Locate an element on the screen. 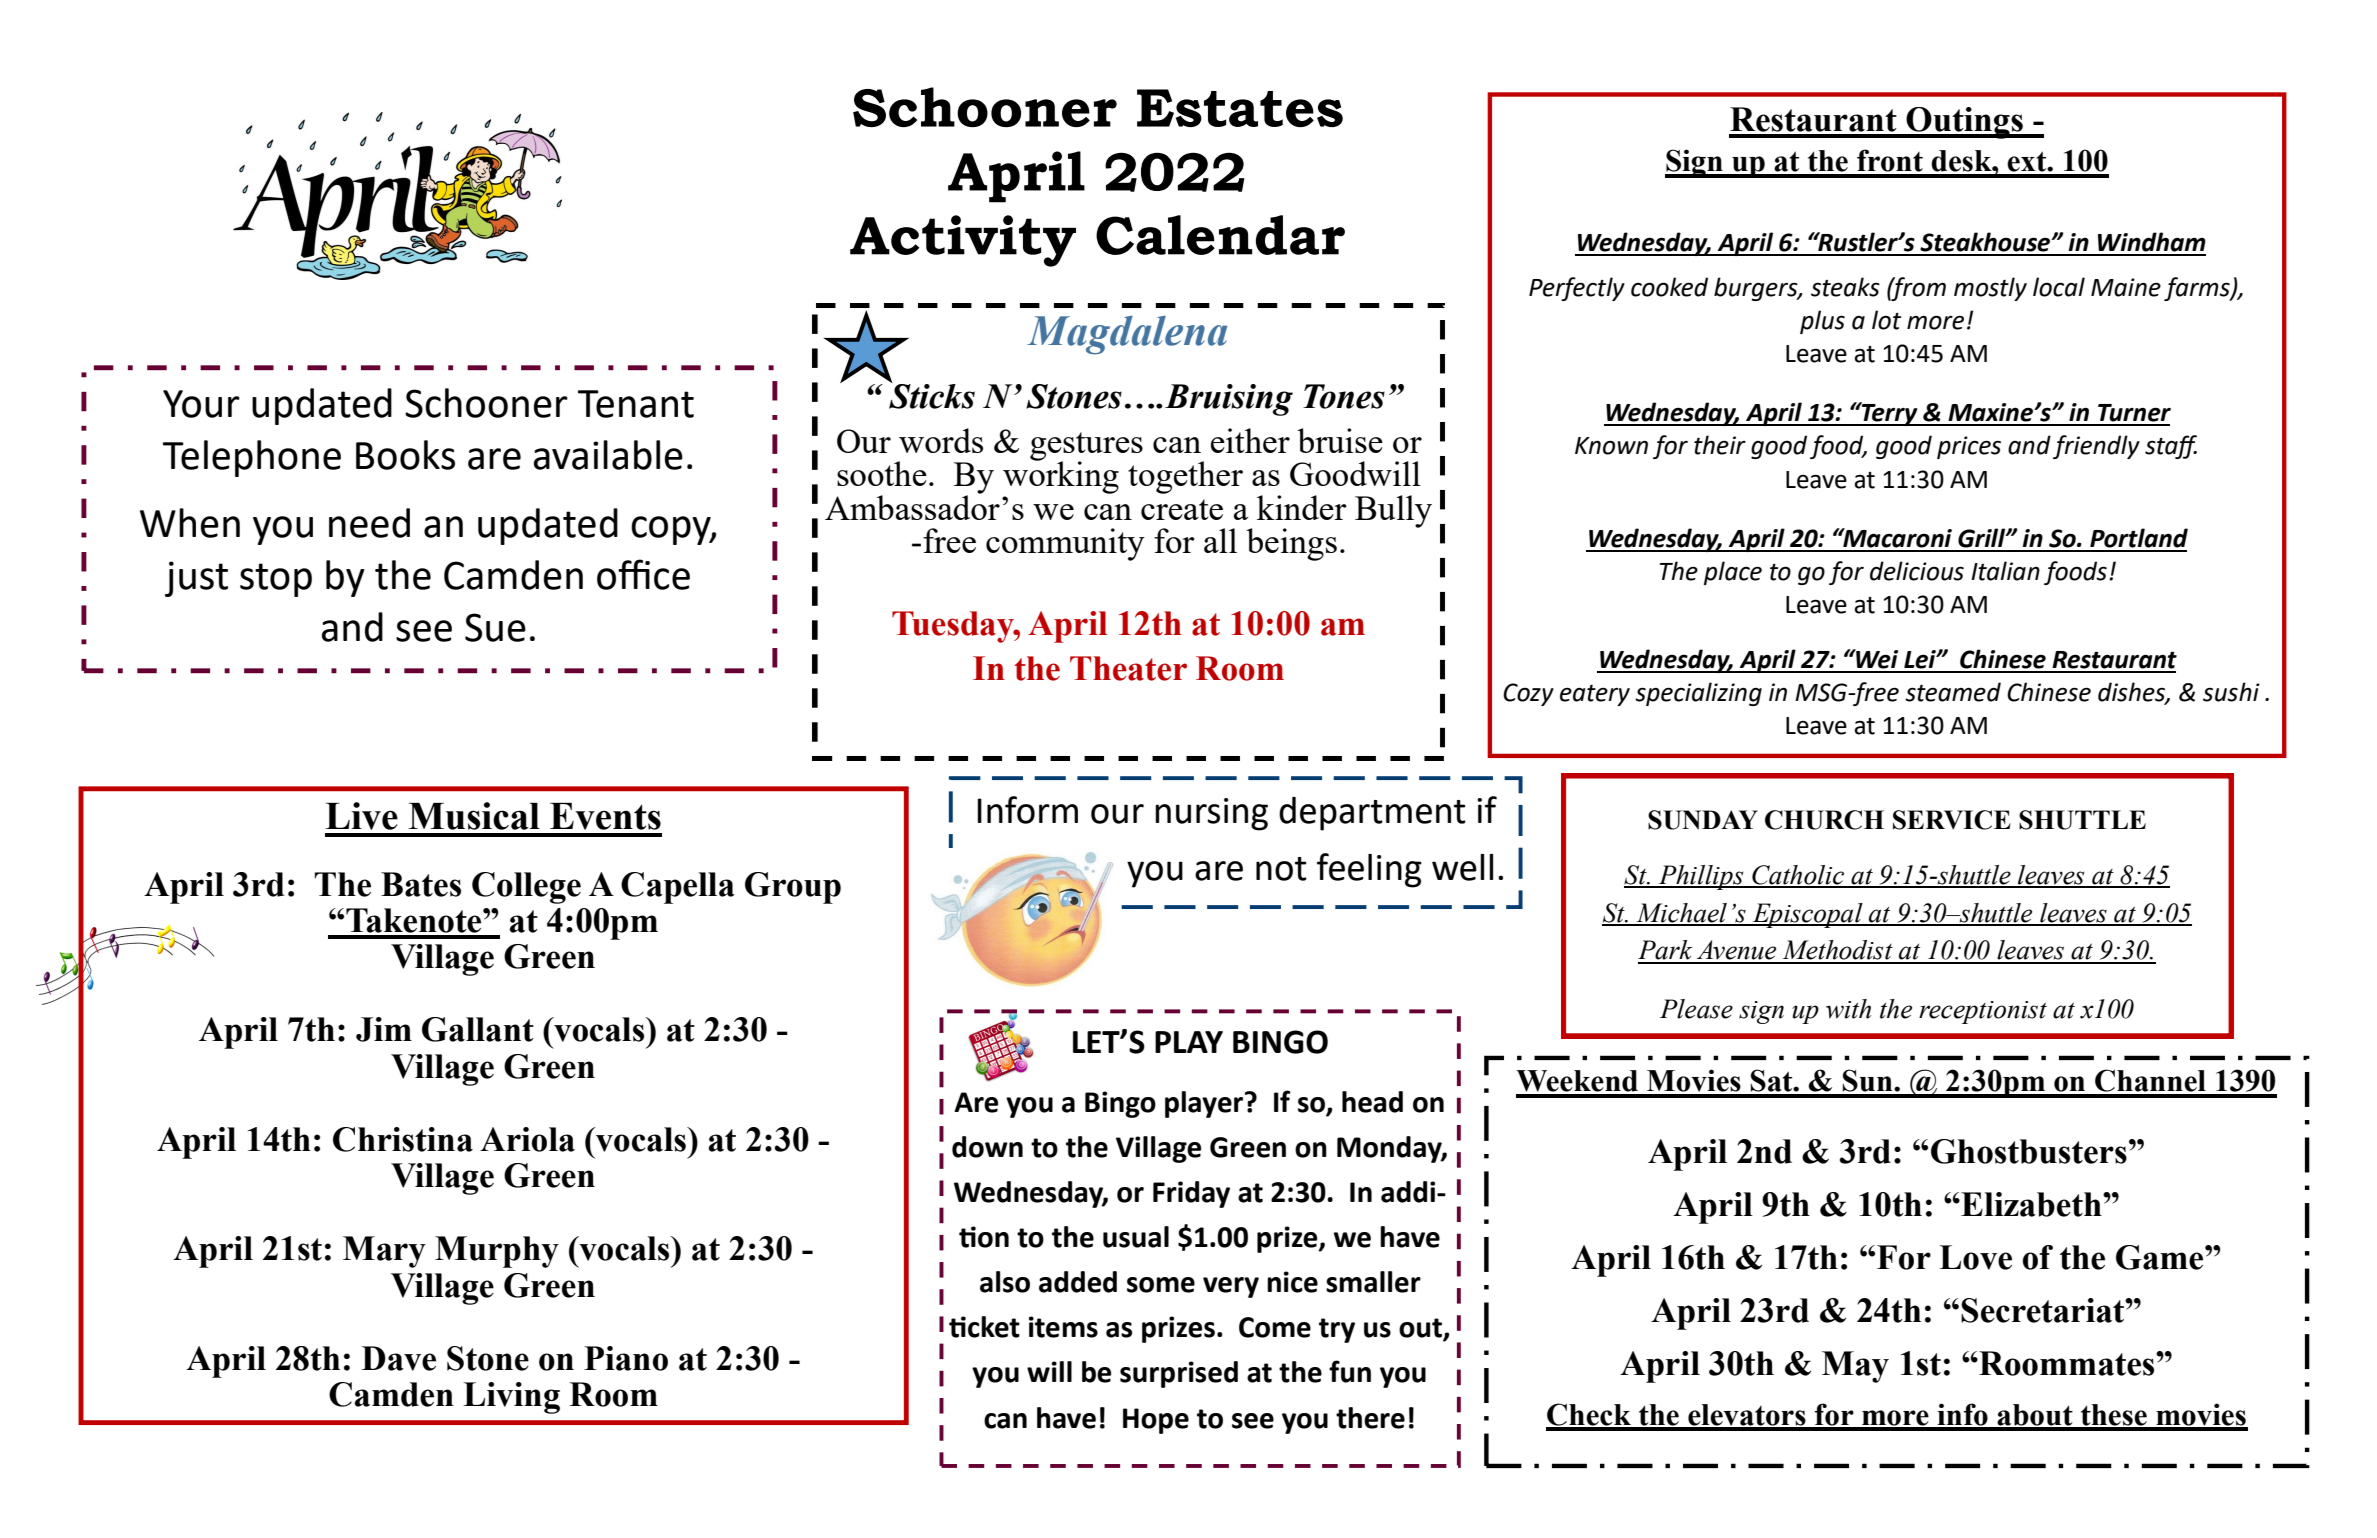  prices is located at coordinates (1969, 447).
